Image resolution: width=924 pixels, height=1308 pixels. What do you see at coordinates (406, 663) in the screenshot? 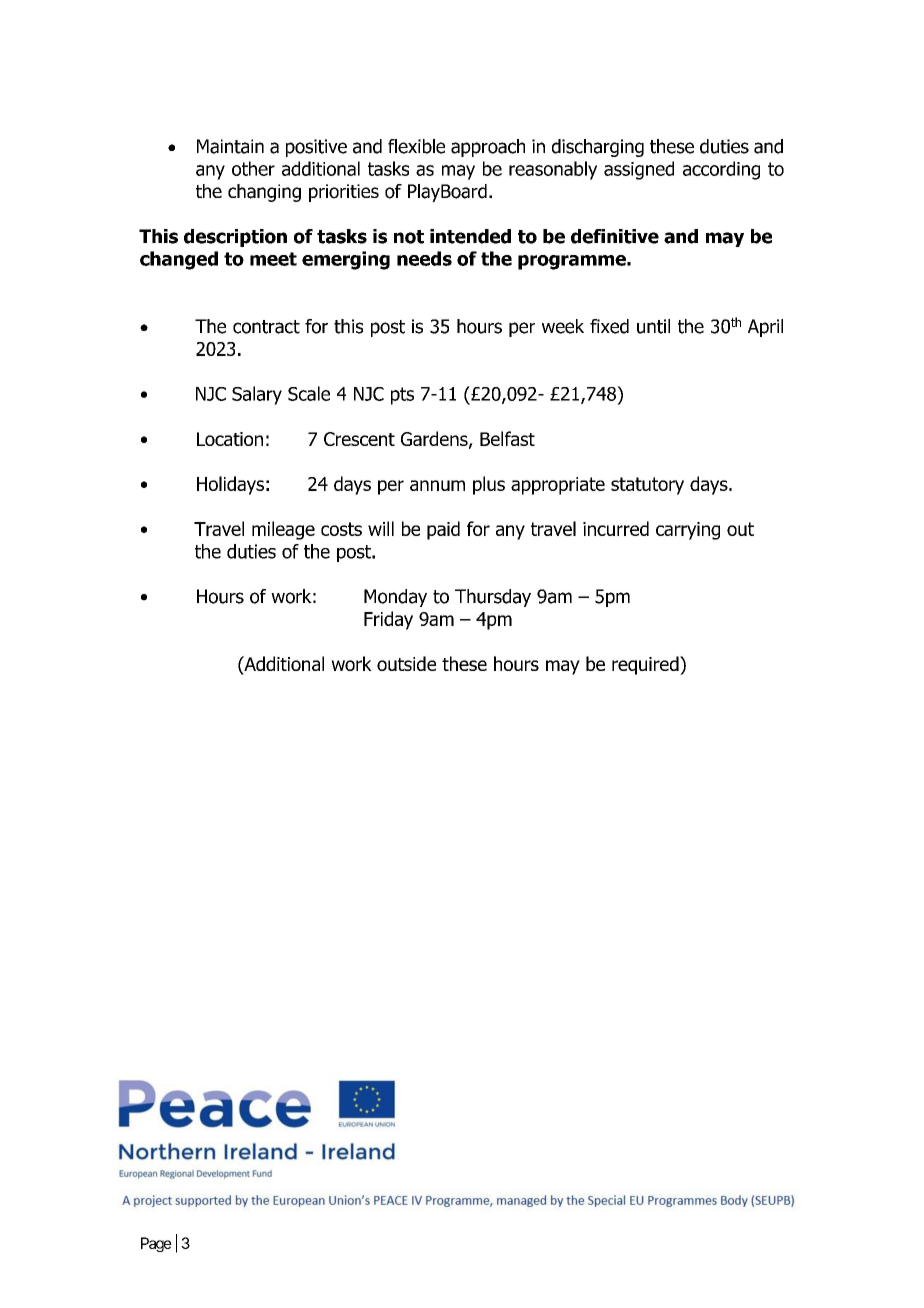
I see `outside` at bounding box center [406, 663].
